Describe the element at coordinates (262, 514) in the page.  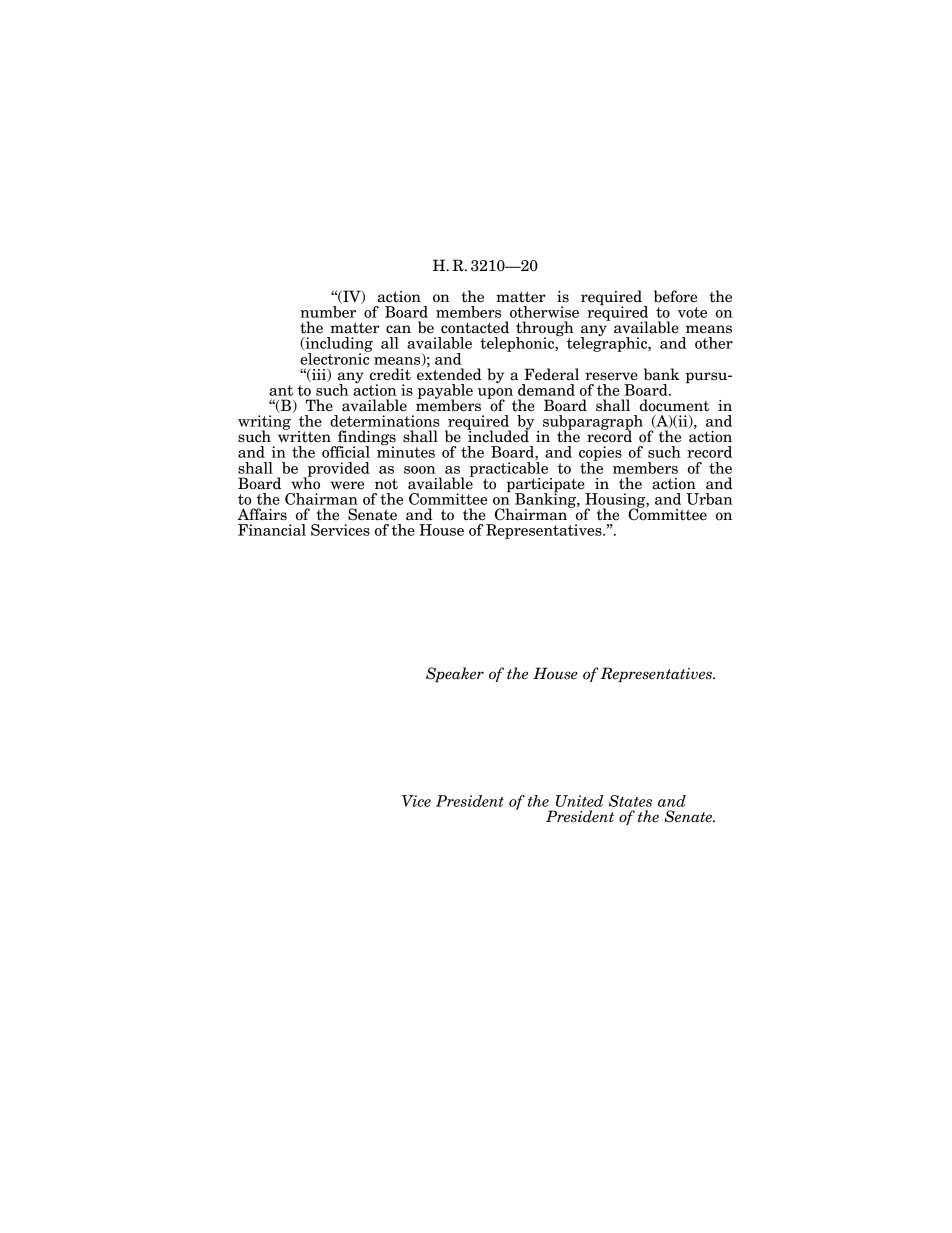
I see `Affairs` at that location.
